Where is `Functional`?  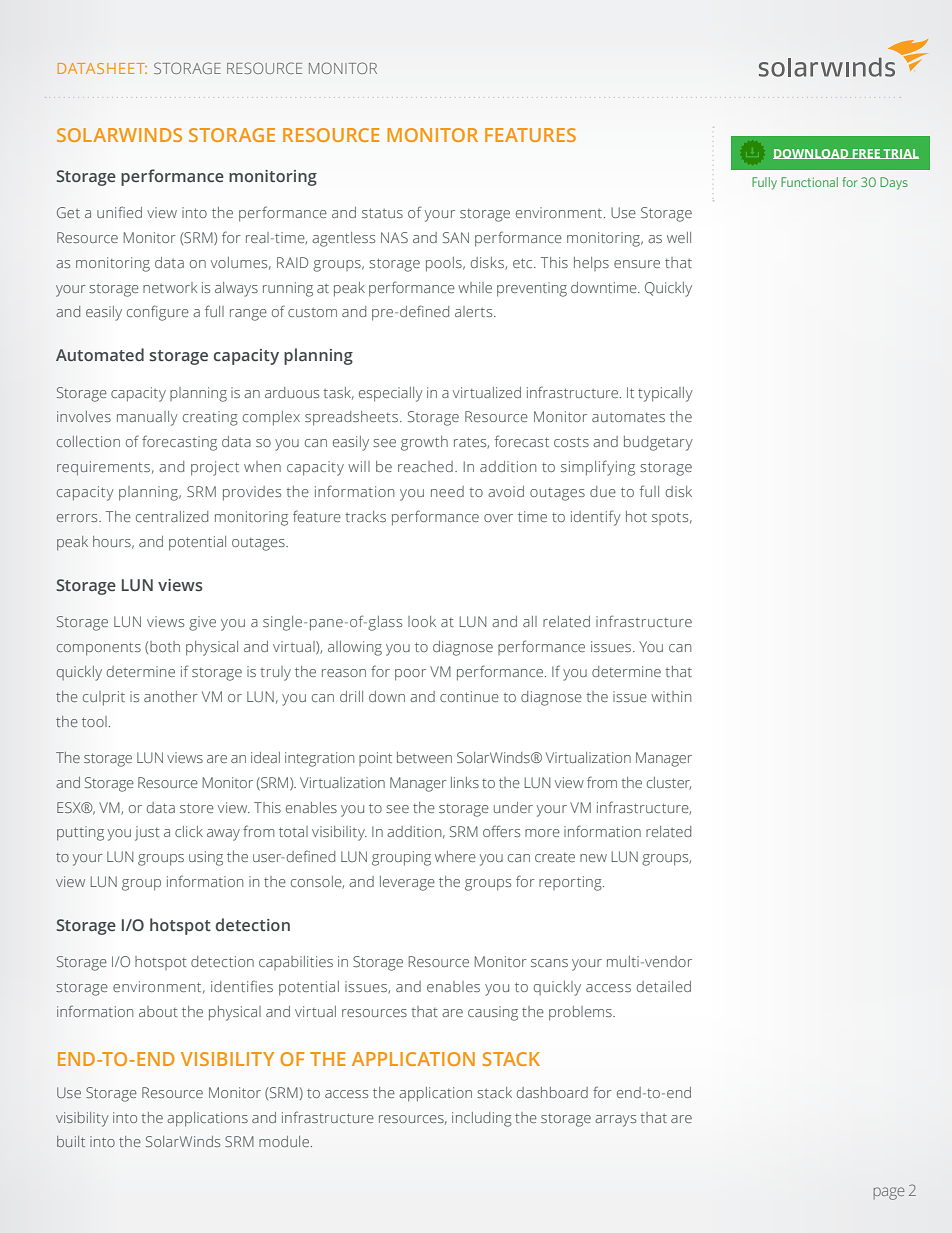
Functional is located at coordinates (809, 182).
